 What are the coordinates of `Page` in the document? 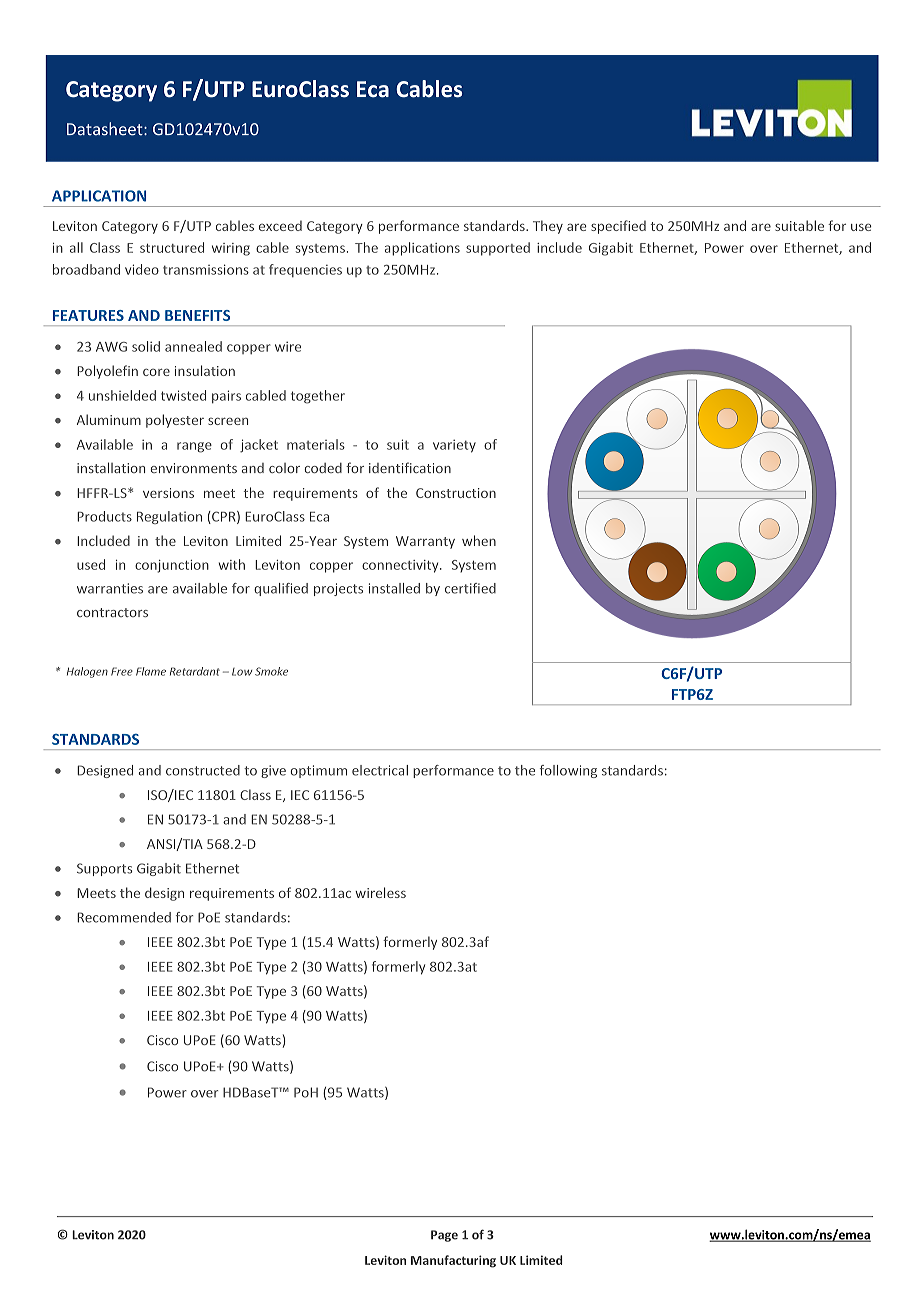 It's located at (444, 1236).
